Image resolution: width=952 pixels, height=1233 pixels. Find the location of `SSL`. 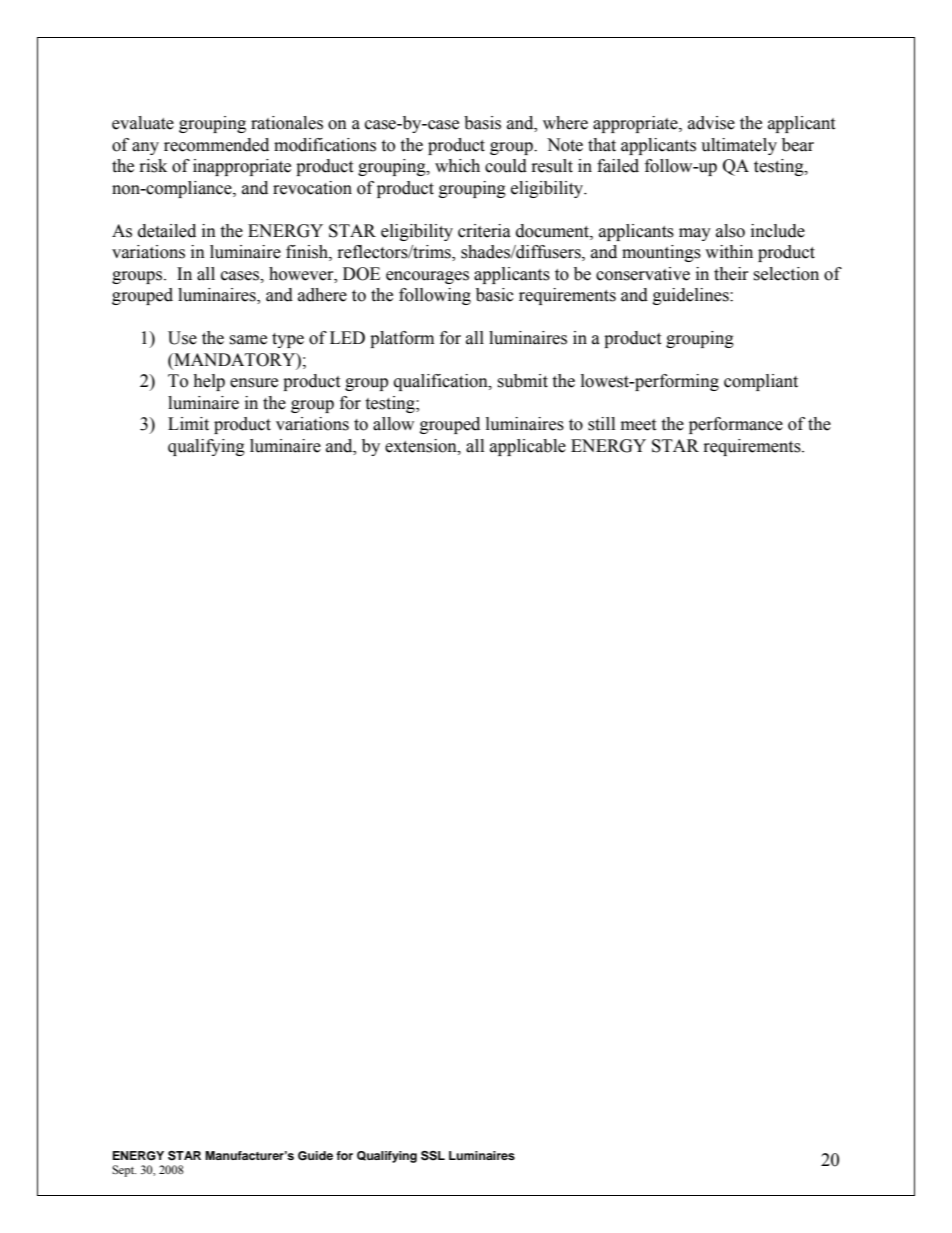

SSL is located at coordinates (433, 1156).
